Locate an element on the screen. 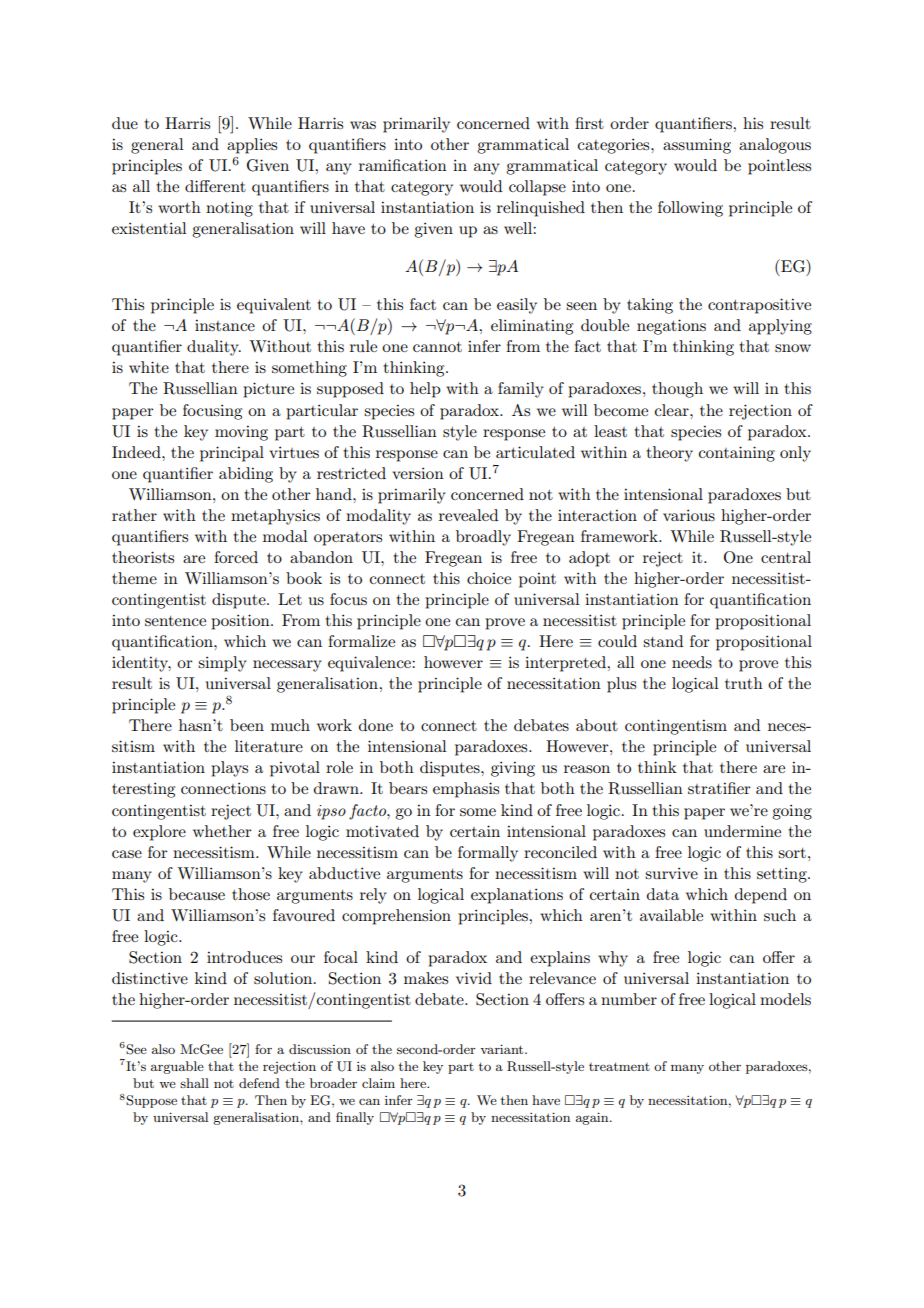 This screenshot has width=924, height=1308. assuming is located at coordinates (697, 146).
